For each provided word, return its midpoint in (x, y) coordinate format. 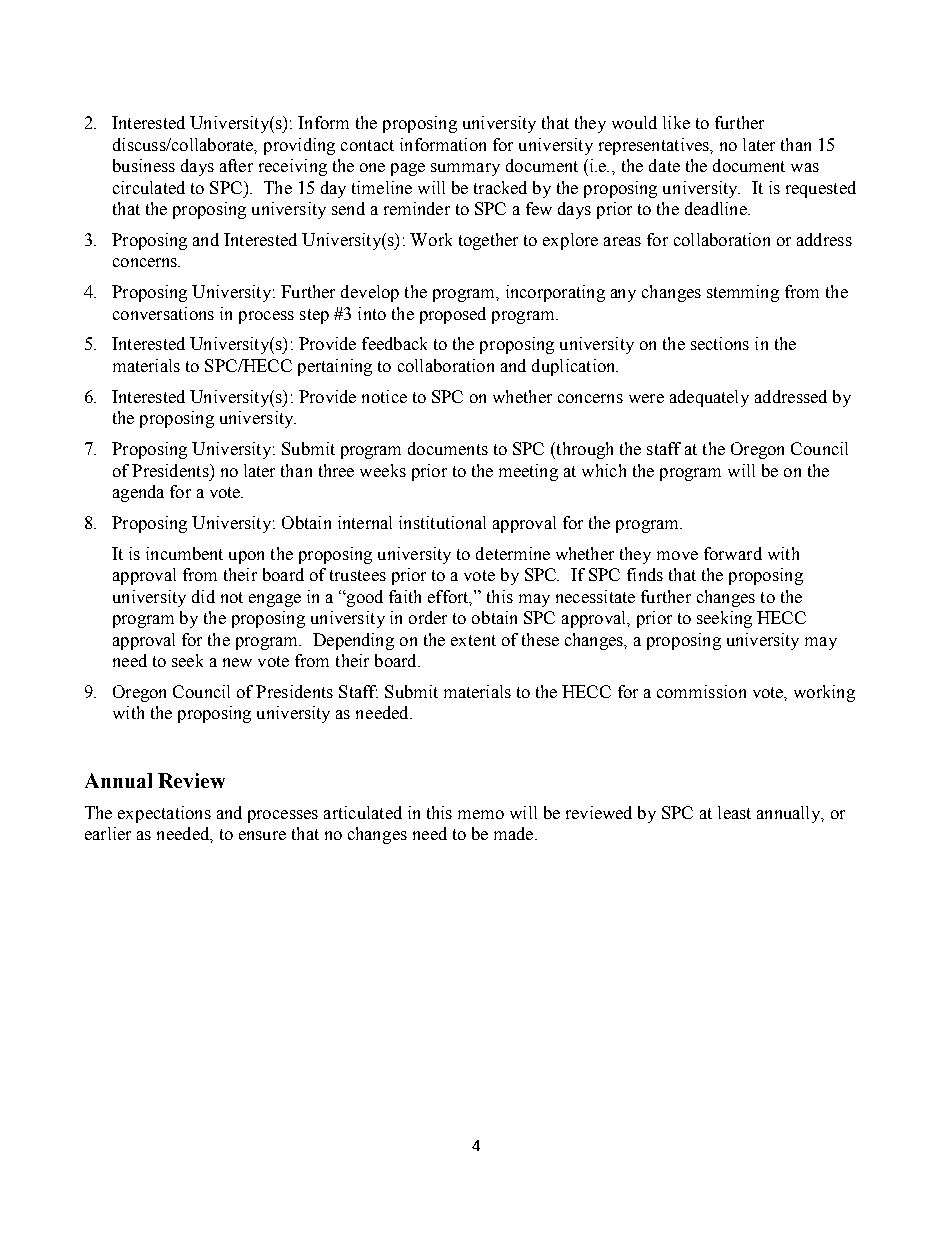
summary (465, 169)
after (236, 165)
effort (449, 597)
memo (481, 814)
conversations (163, 313)
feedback (394, 343)
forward (733, 553)
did (203, 596)
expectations (164, 814)
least (734, 812)
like (676, 122)
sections (720, 343)
